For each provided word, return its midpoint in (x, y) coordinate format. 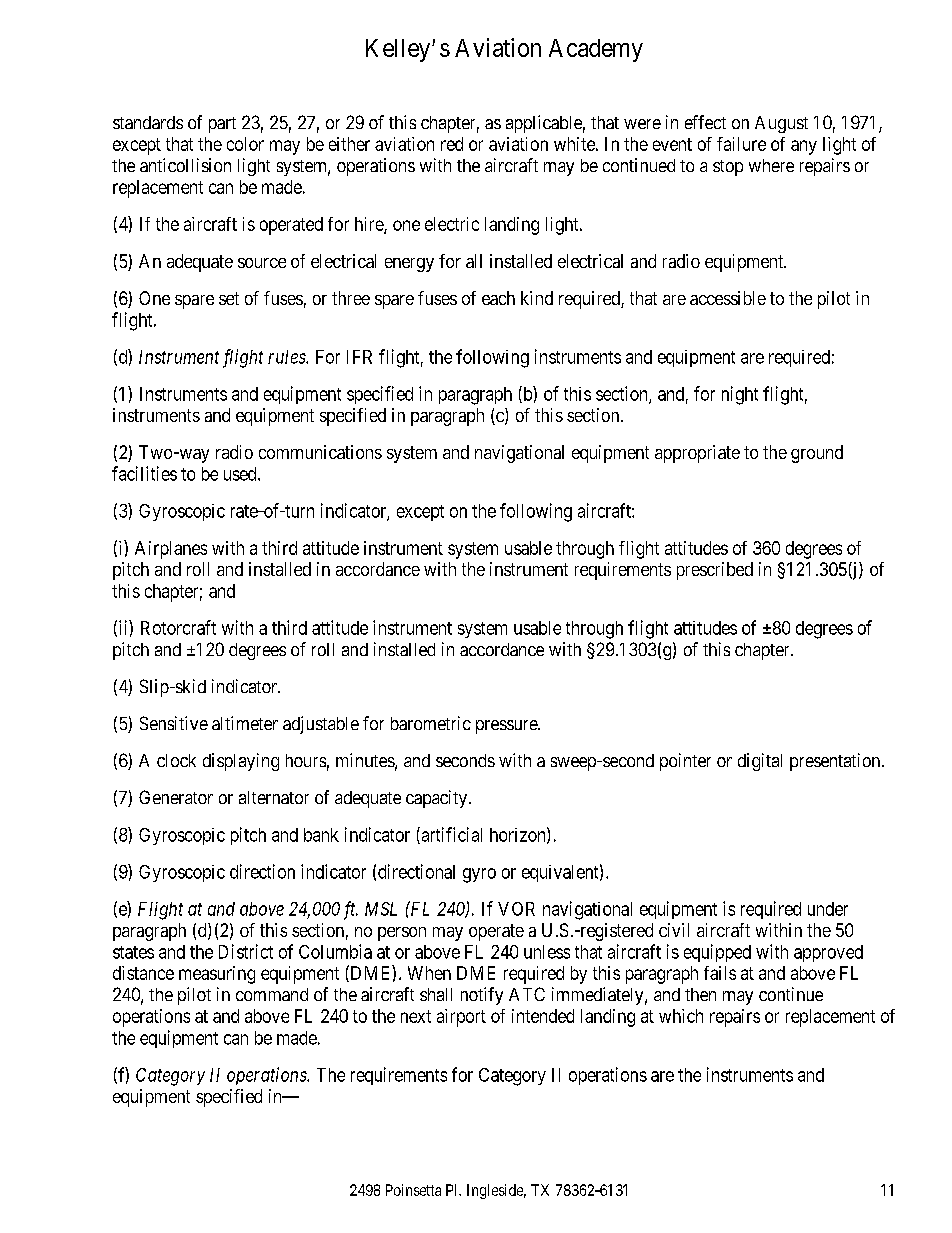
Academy (596, 50)
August (781, 124)
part (222, 125)
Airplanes (171, 550)
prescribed (715, 571)
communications (320, 452)
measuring (217, 975)
